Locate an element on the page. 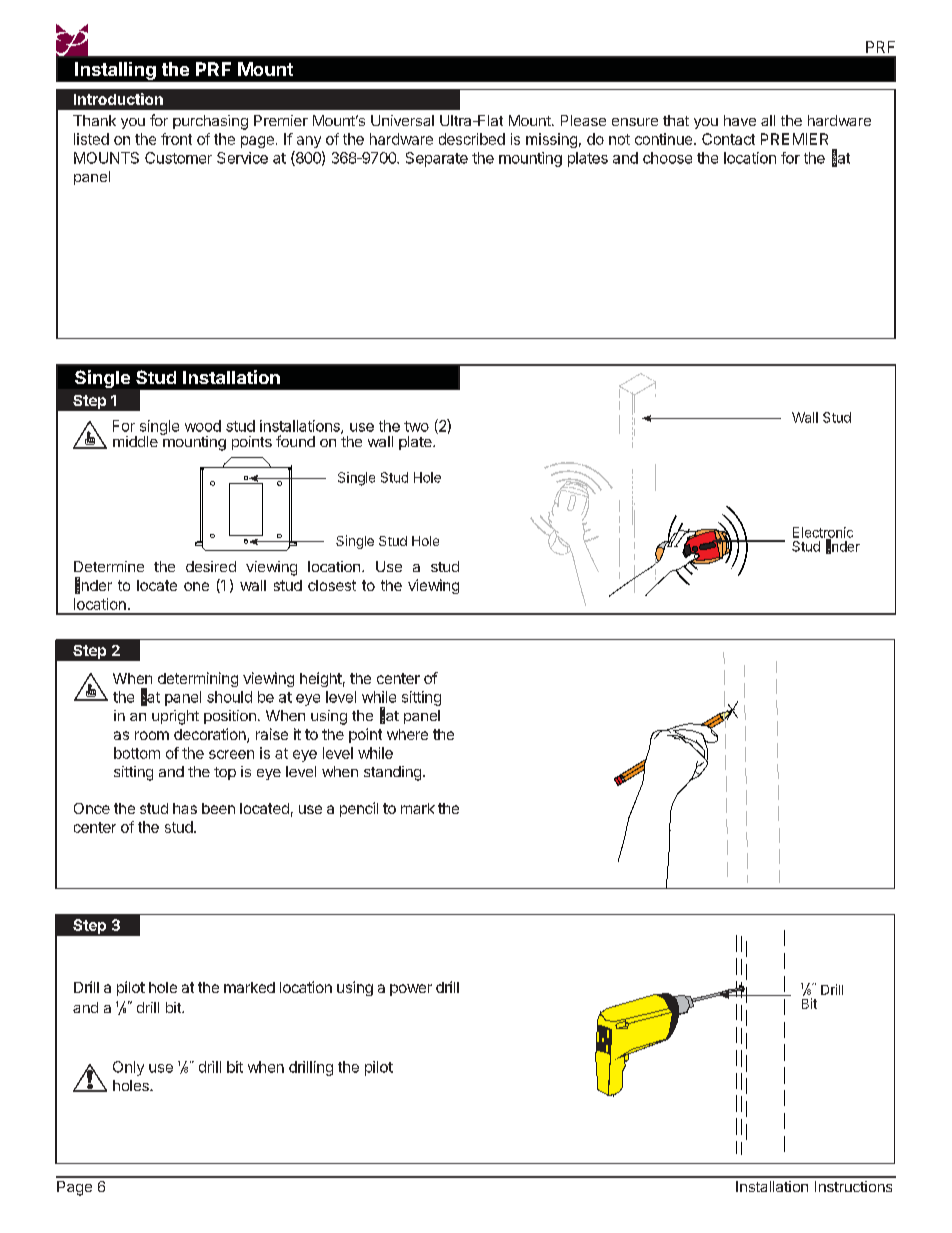 The image size is (952, 1233). front is located at coordinates (176, 139).
